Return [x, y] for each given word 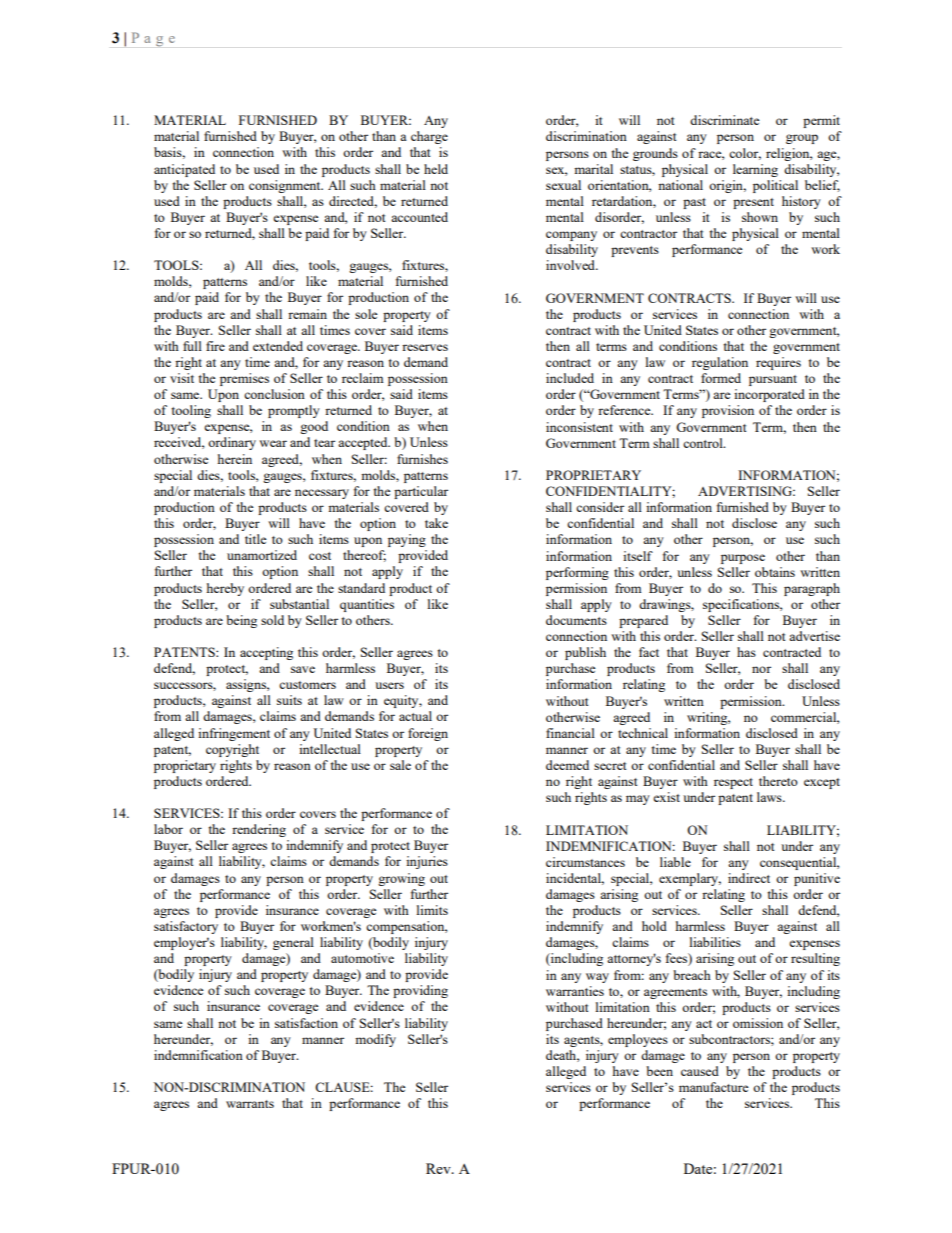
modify [375, 1040]
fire [215, 346]
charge [429, 137]
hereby [225, 589]
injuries [427, 862]
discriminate [725, 120]
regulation [720, 363]
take [436, 523]
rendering [259, 830]
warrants [250, 1104]
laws [770, 797]
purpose [743, 559]
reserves [425, 347]
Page [153, 39]
